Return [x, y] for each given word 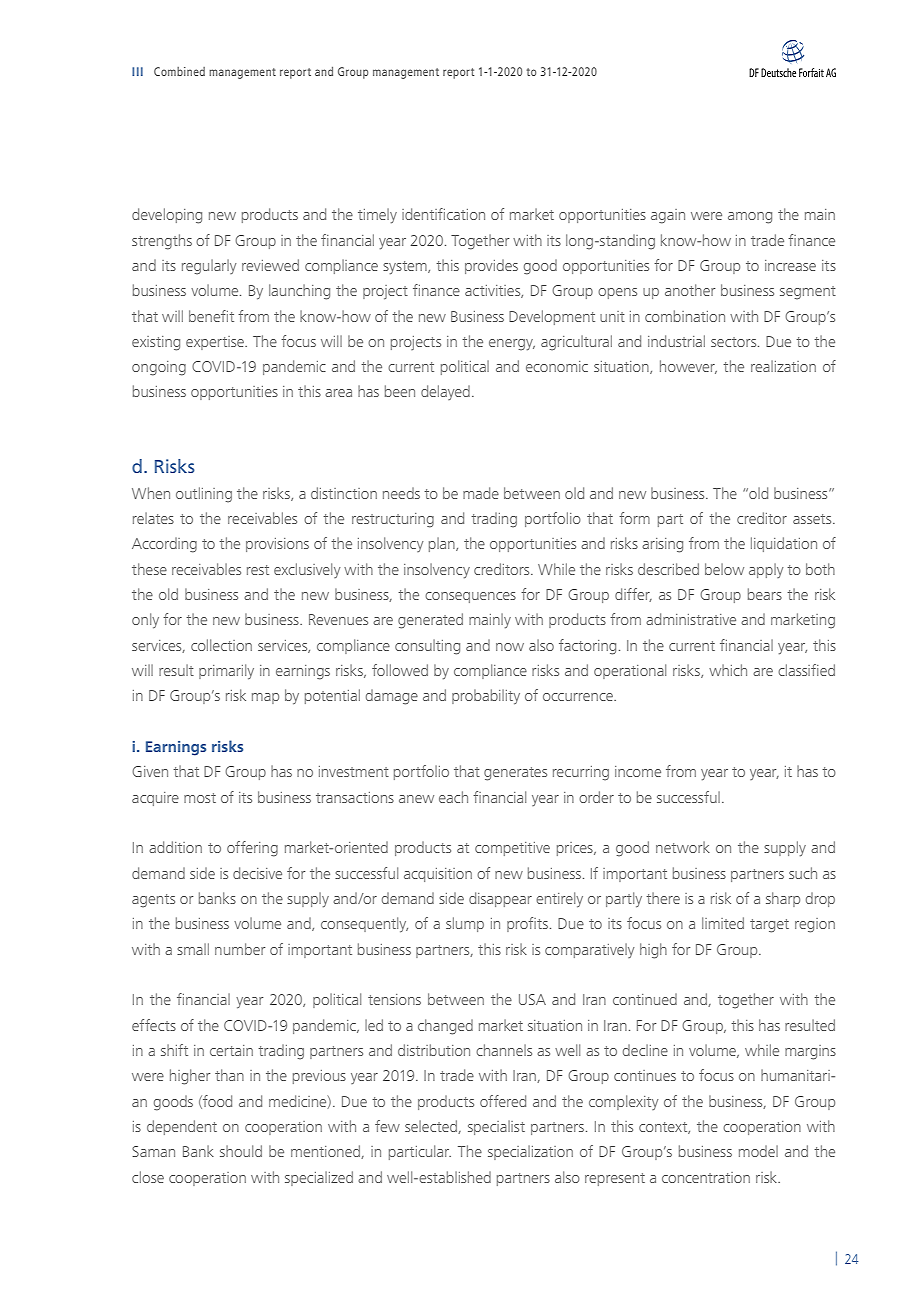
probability [486, 696]
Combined [179, 71]
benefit [211, 316]
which [728, 670]
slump [465, 924]
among [750, 218]
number [240, 949]
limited [723, 923]
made [481, 493]
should [241, 1151]
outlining [204, 495]
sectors [735, 342]
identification [443, 214]
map [265, 698]
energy [512, 345]
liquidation [784, 544]
